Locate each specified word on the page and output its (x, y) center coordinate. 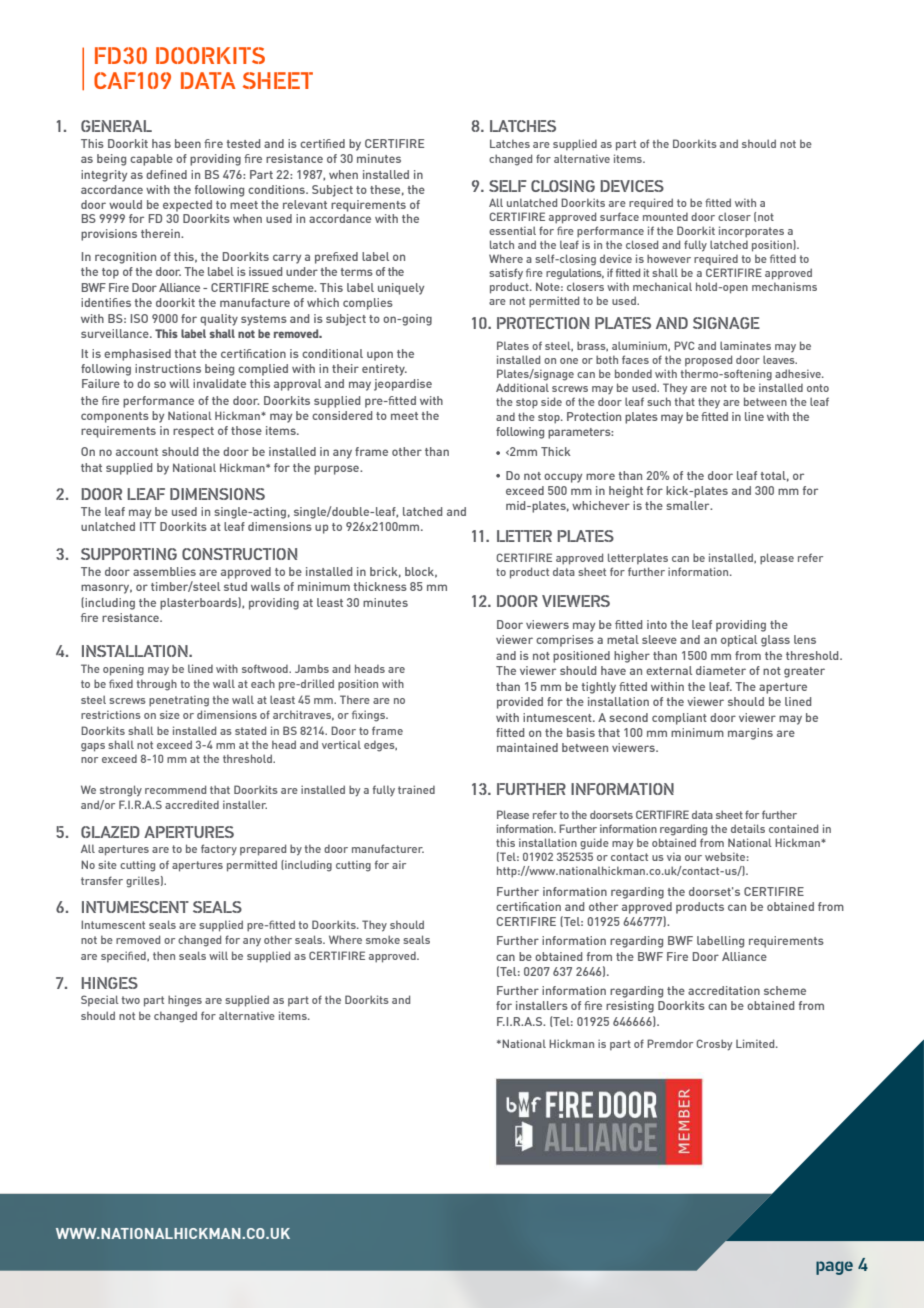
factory (219, 850)
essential (512, 230)
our (693, 858)
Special (100, 1000)
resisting (630, 1007)
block (421, 572)
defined (166, 174)
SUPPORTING (129, 554)
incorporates (751, 232)
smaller (689, 505)
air (399, 864)
